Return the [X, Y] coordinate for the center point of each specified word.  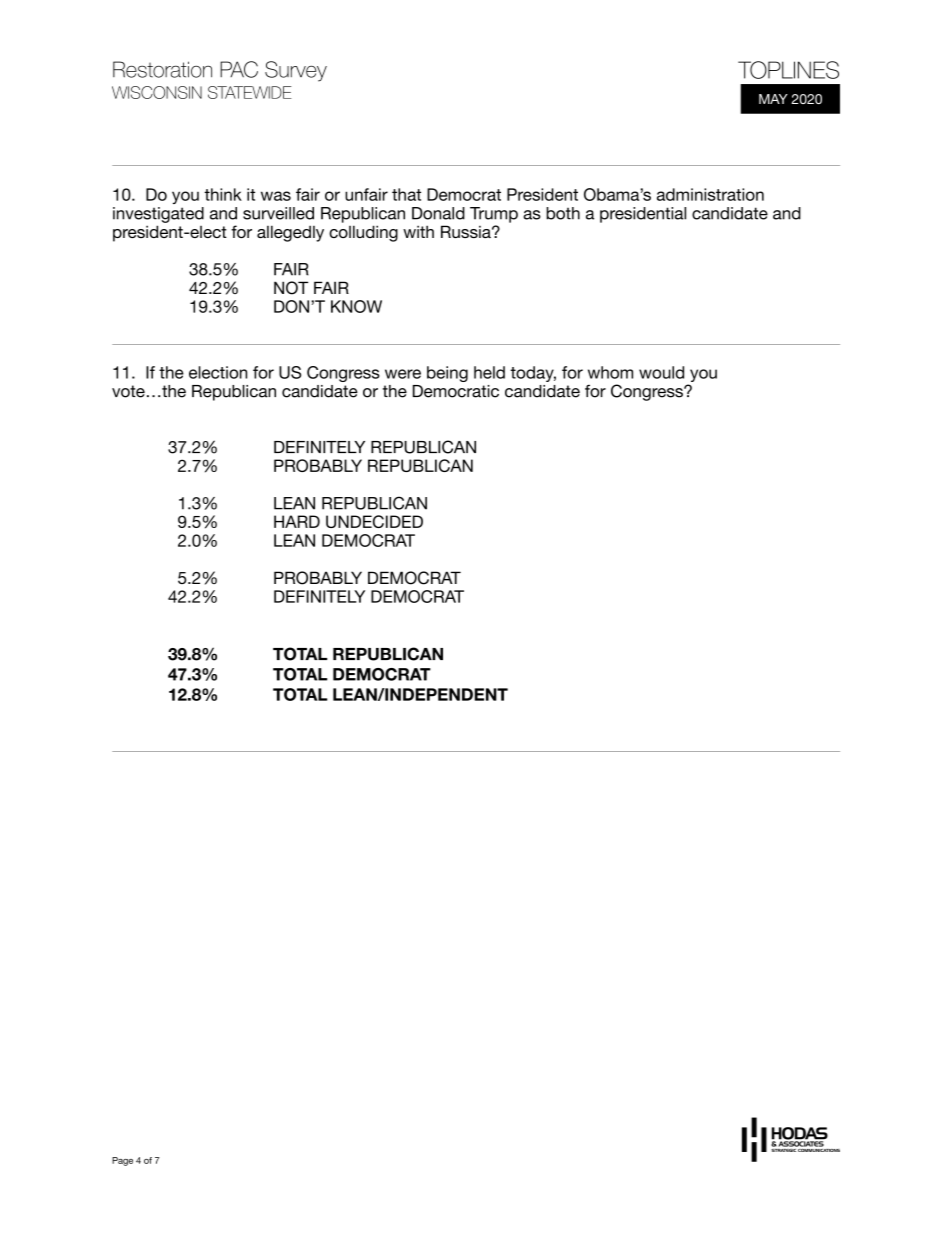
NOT [291, 288]
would [661, 372]
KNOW [356, 306]
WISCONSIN [157, 92]
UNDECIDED [374, 521]
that [406, 194]
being [447, 374]
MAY [773, 99]
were [403, 374]
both [563, 213]
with [418, 231]
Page [122, 1161]
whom [610, 372]
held [489, 372]
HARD [297, 521]
